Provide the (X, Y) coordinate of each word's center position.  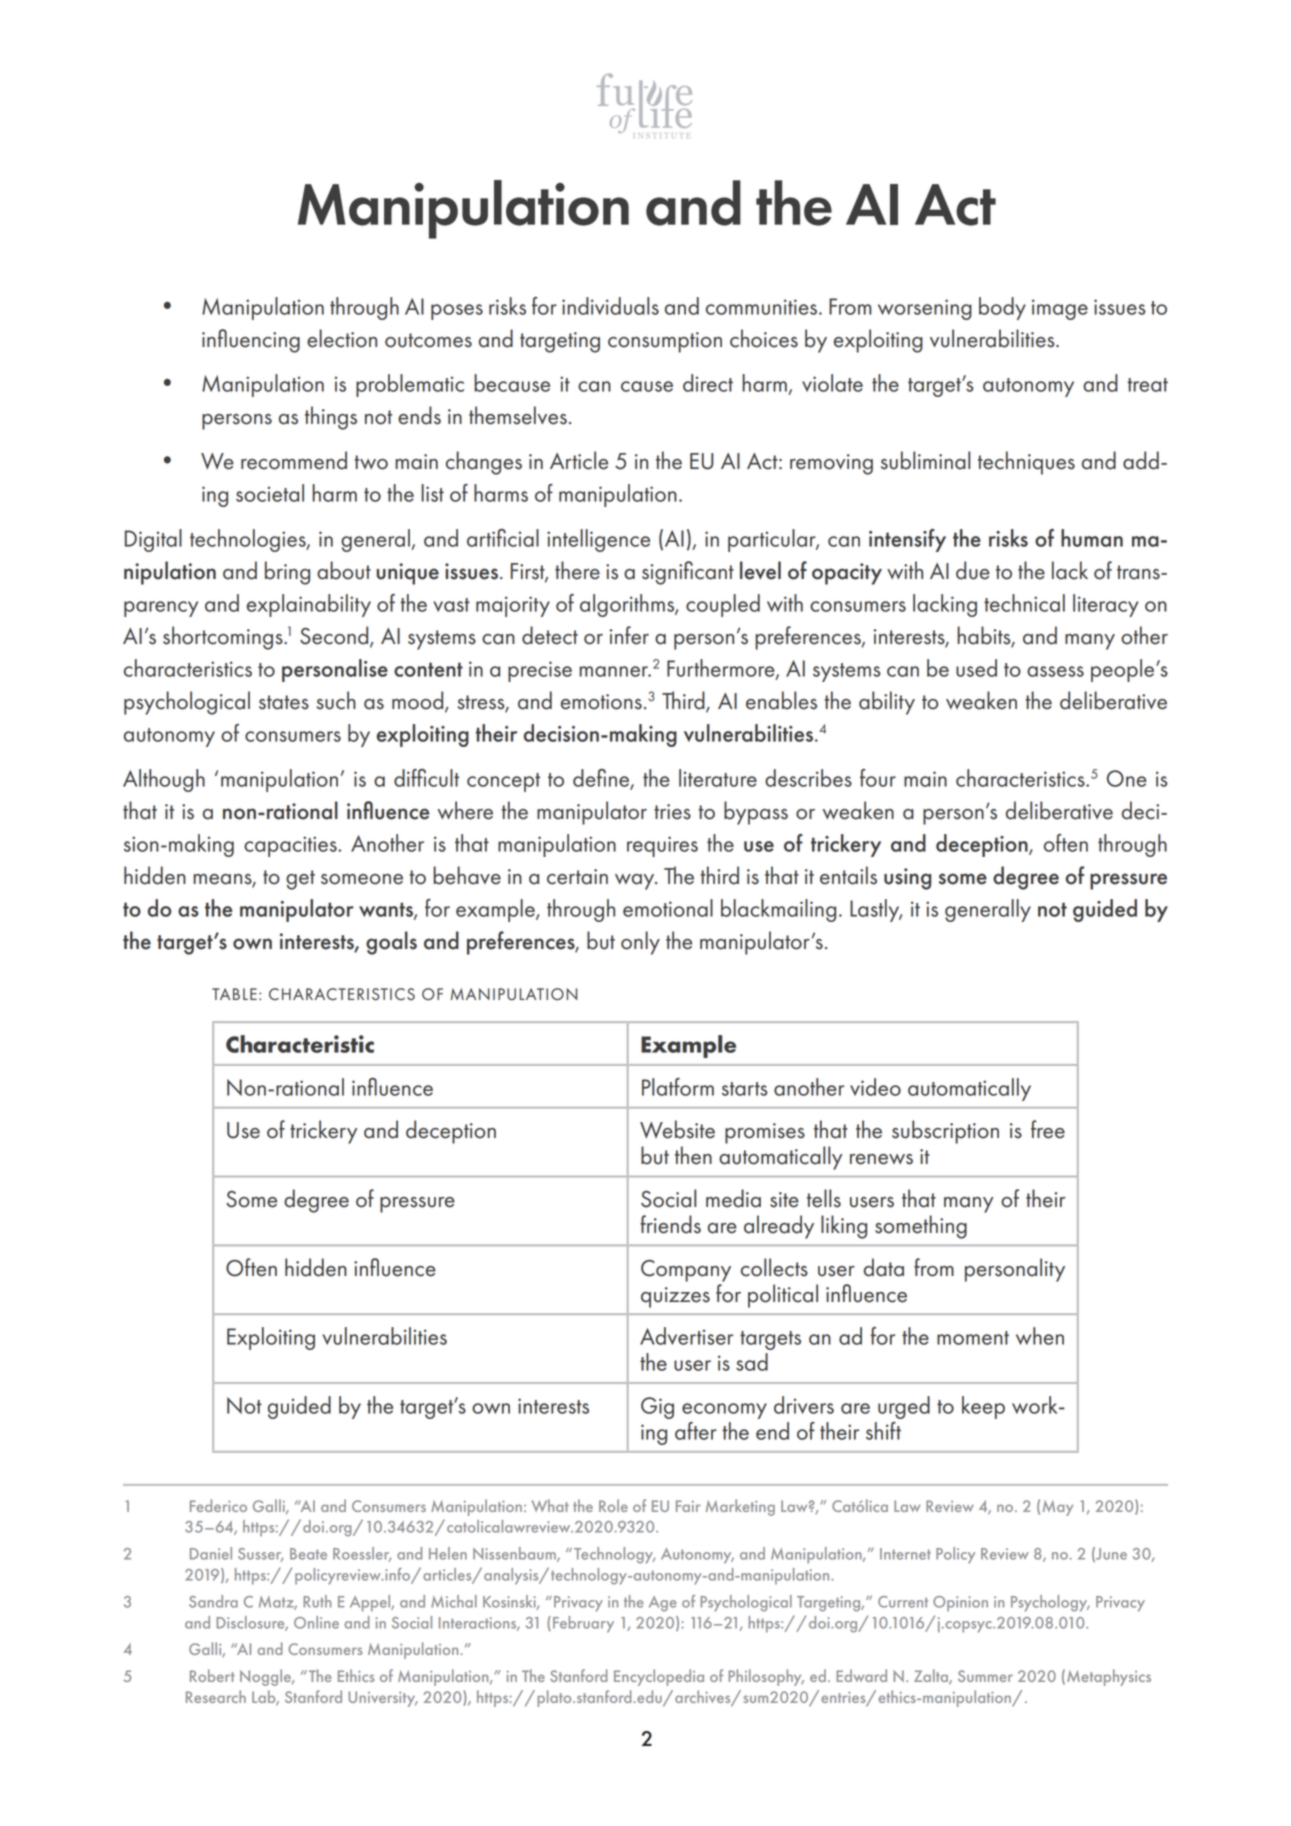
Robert (212, 1675)
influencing (251, 341)
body (1002, 308)
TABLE (234, 994)
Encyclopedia (659, 1677)
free (1048, 1129)
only (640, 943)
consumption (665, 342)
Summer (985, 1676)
